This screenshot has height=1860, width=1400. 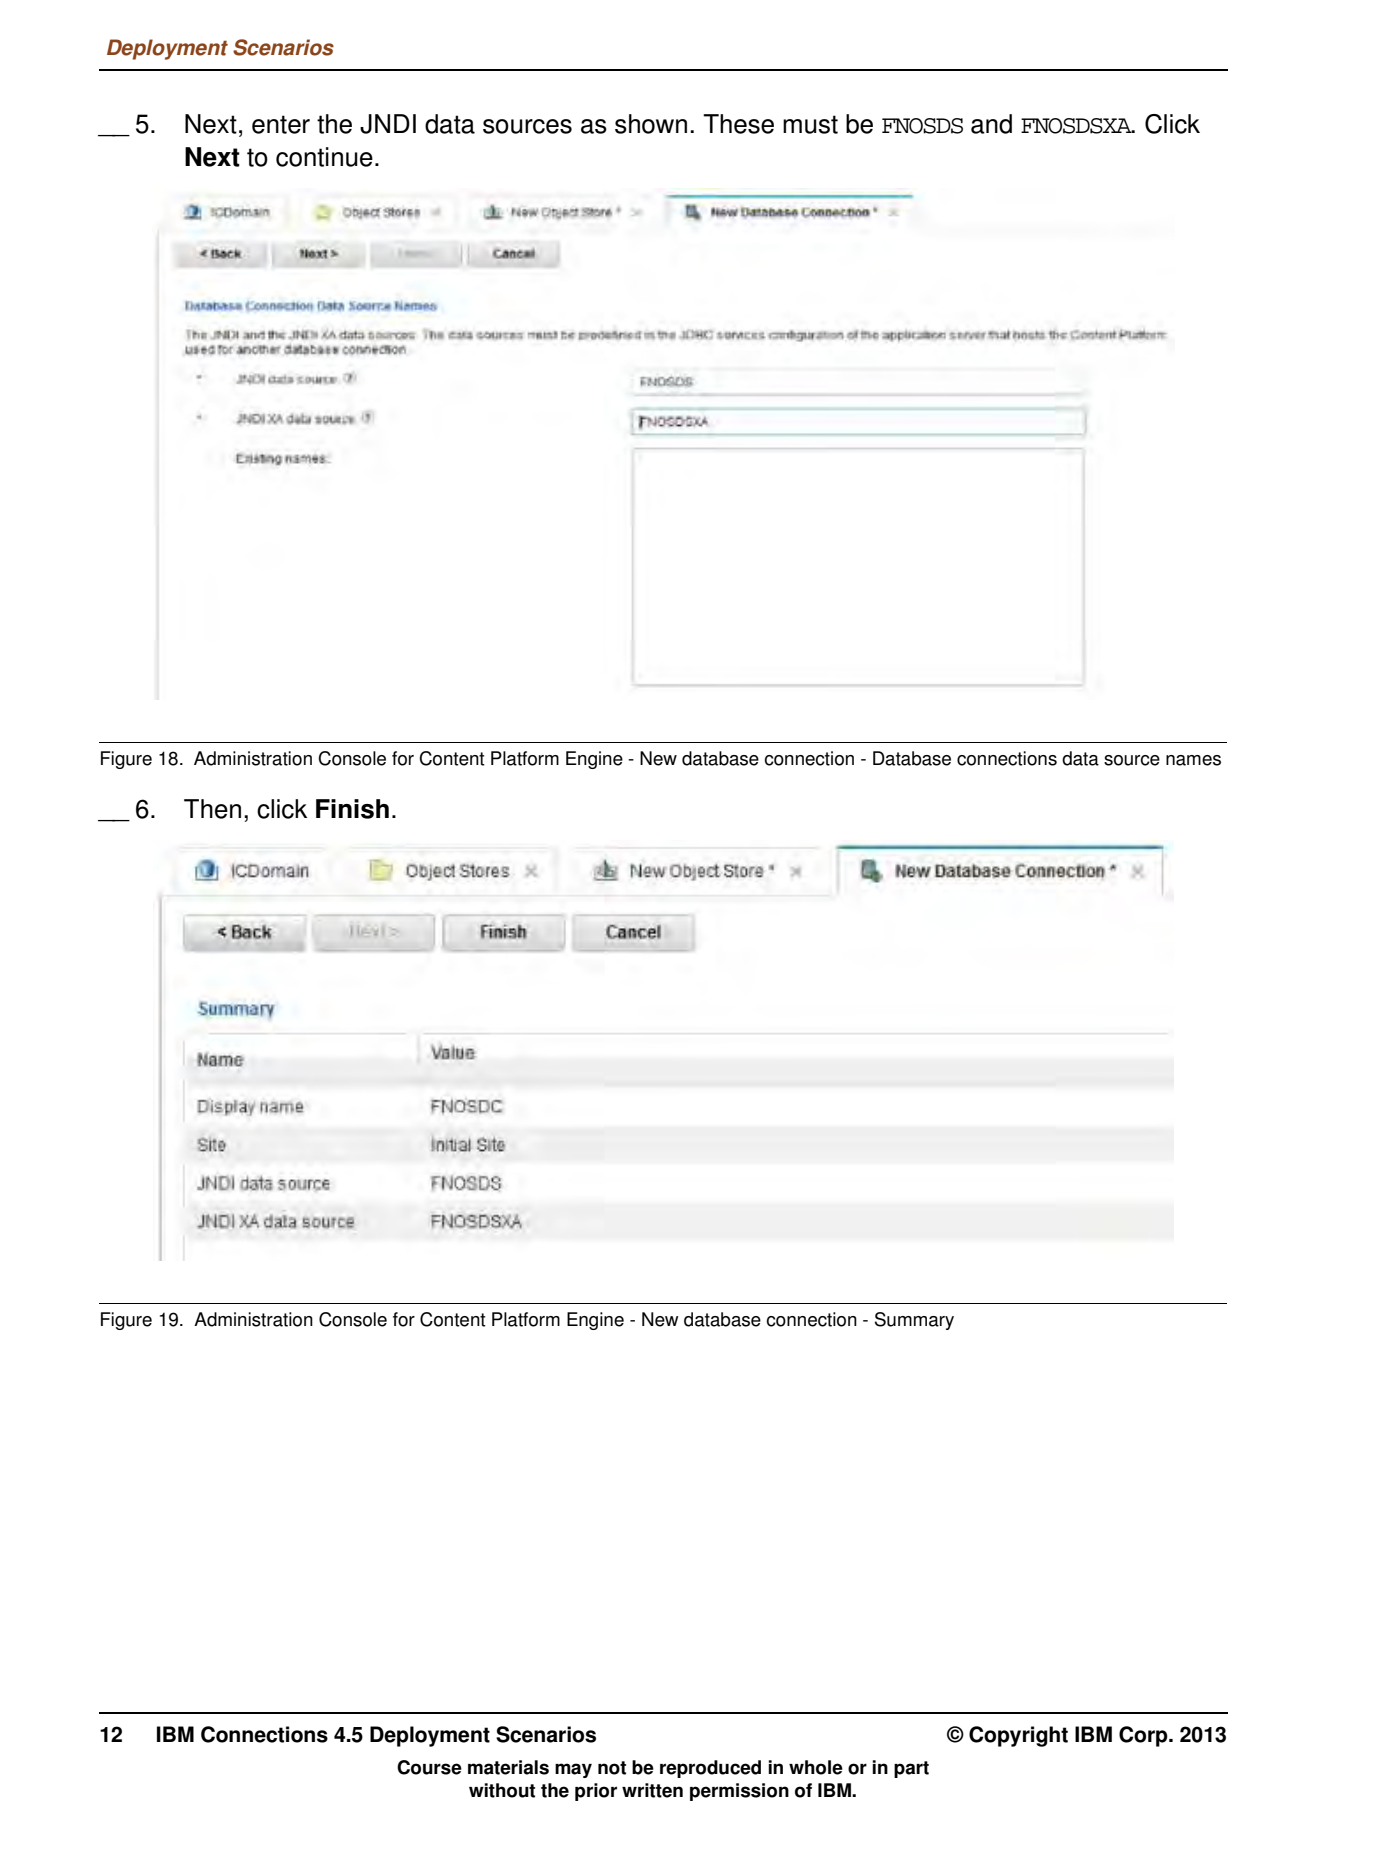 I want to click on continue, so click(x=324, y=157).
